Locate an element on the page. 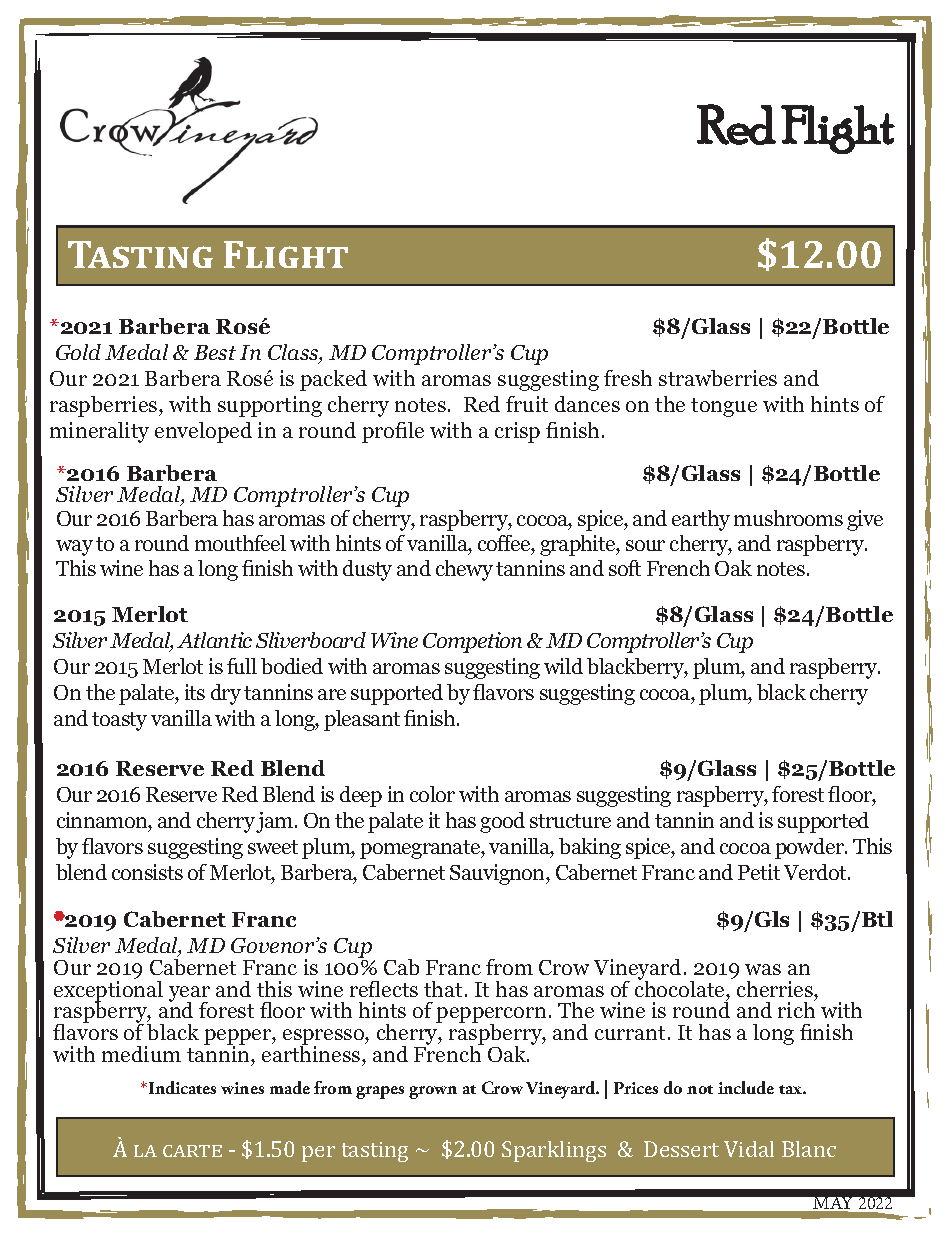  fruit is located at coordinates (527, 404).
